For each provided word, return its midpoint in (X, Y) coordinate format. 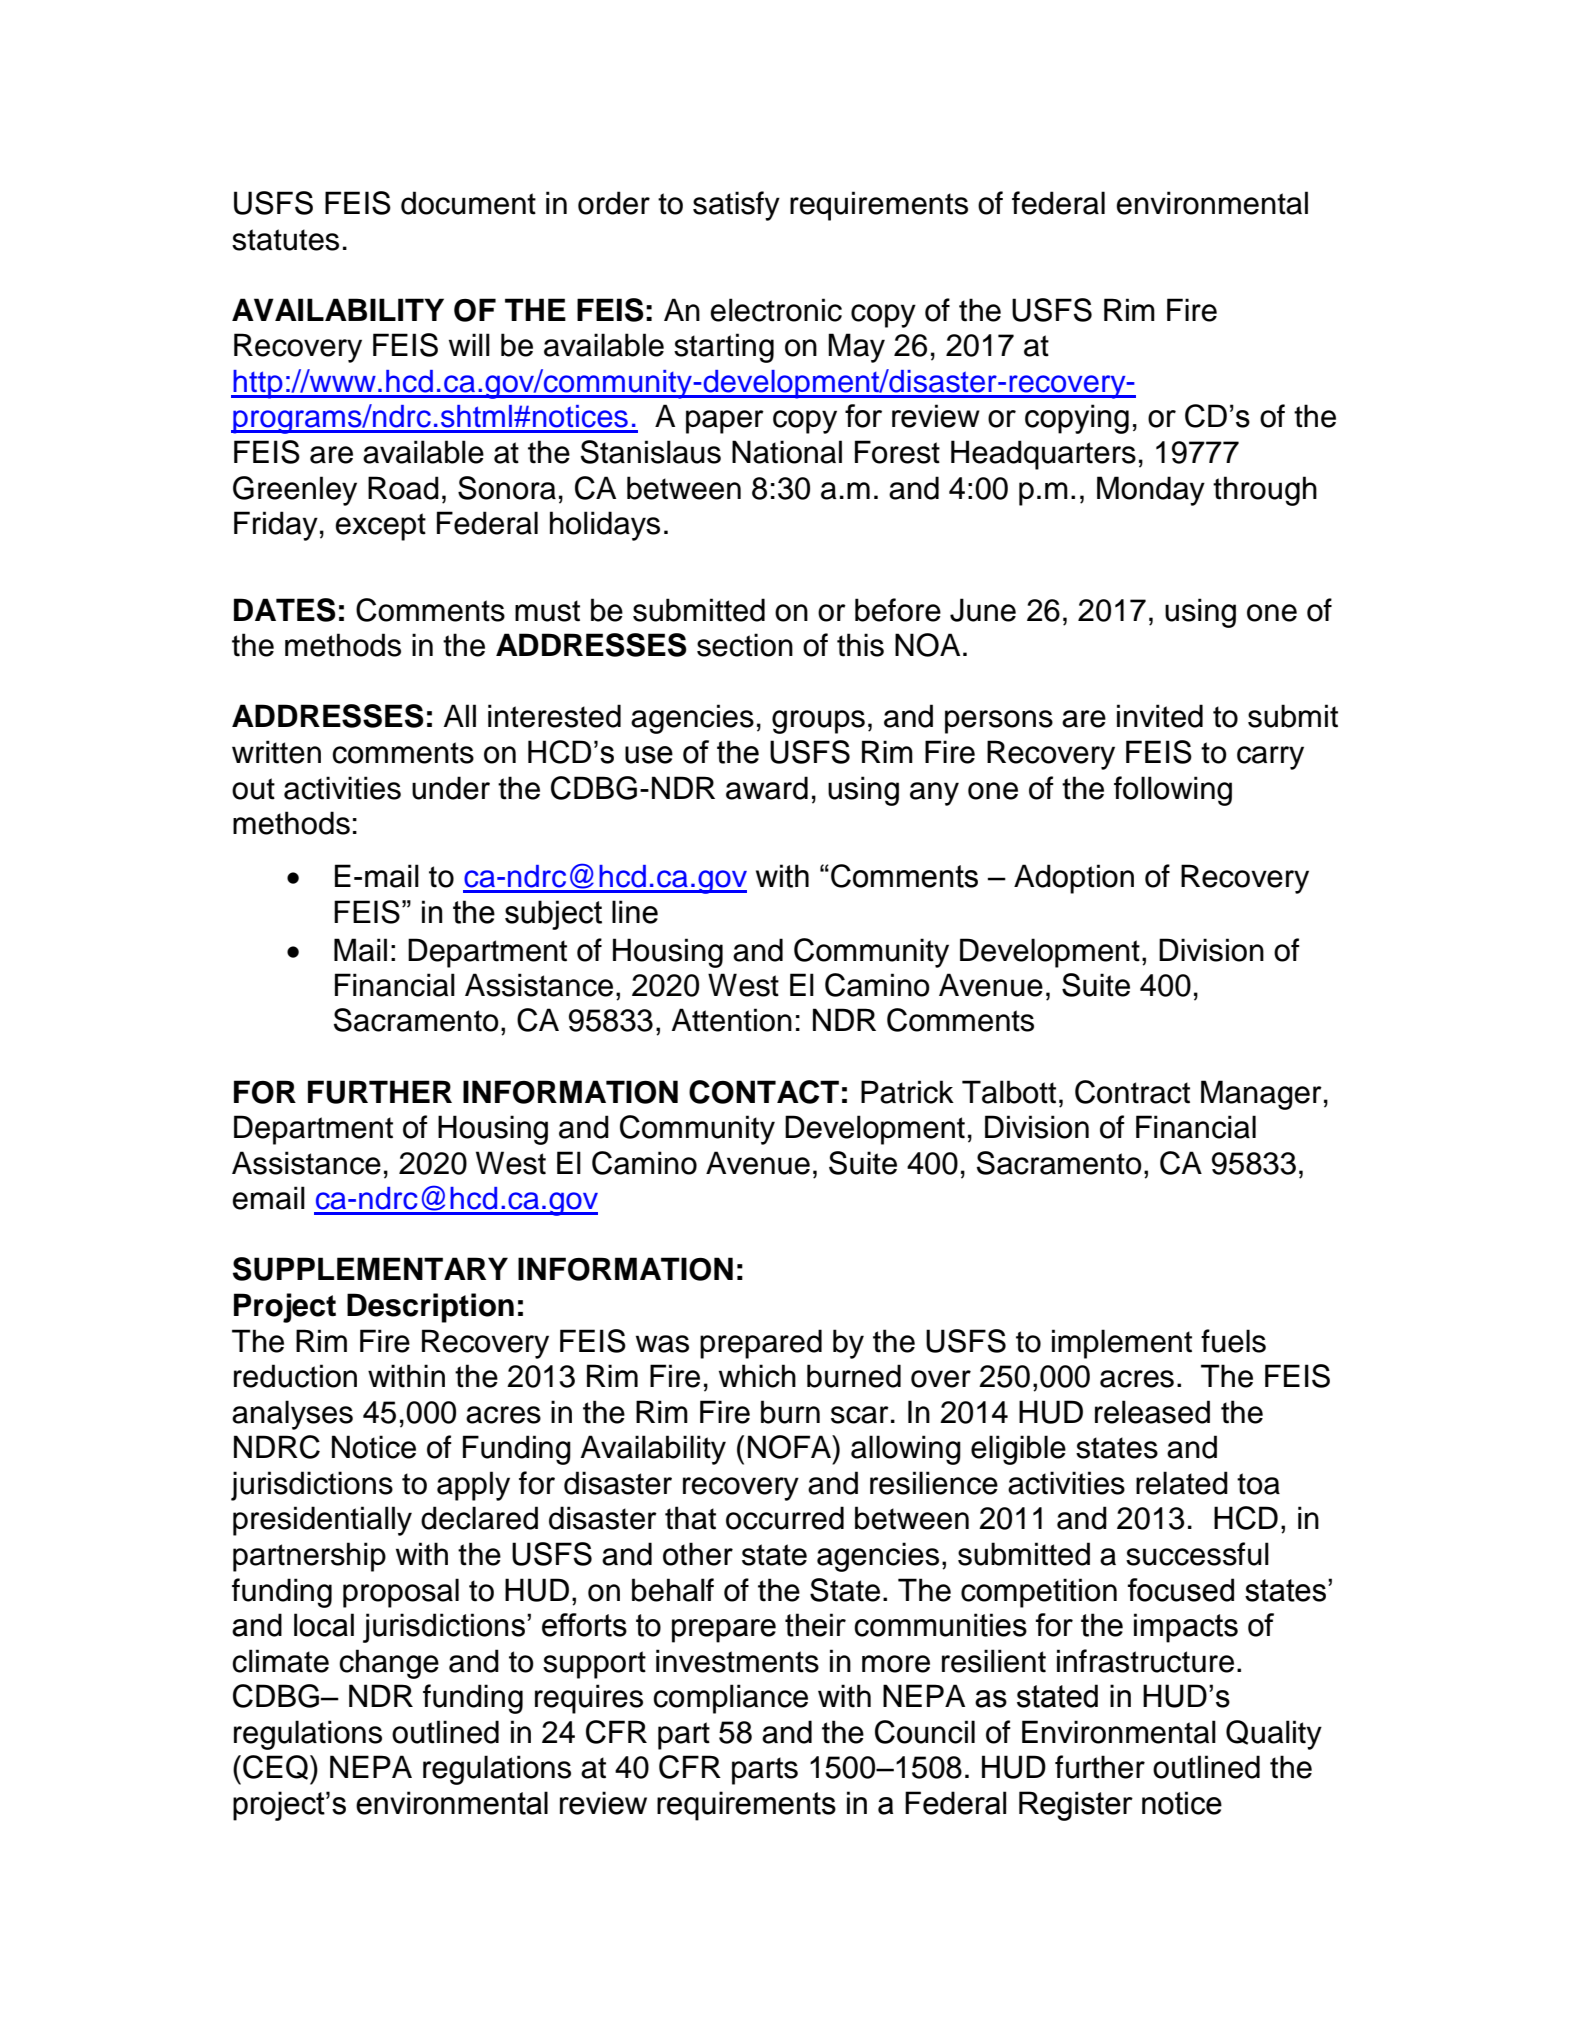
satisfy (736, 206)
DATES (285, 610)
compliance (730, 1699)
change (389, 1664)
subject (553, 915)
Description (430, 1308)
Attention (732, 1020)
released (1152, 1412)
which (757, 1376)
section (745, 645)
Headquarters (1043, 455)
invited (1160, 716)
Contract (1132, 1092)
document (468, 203)
